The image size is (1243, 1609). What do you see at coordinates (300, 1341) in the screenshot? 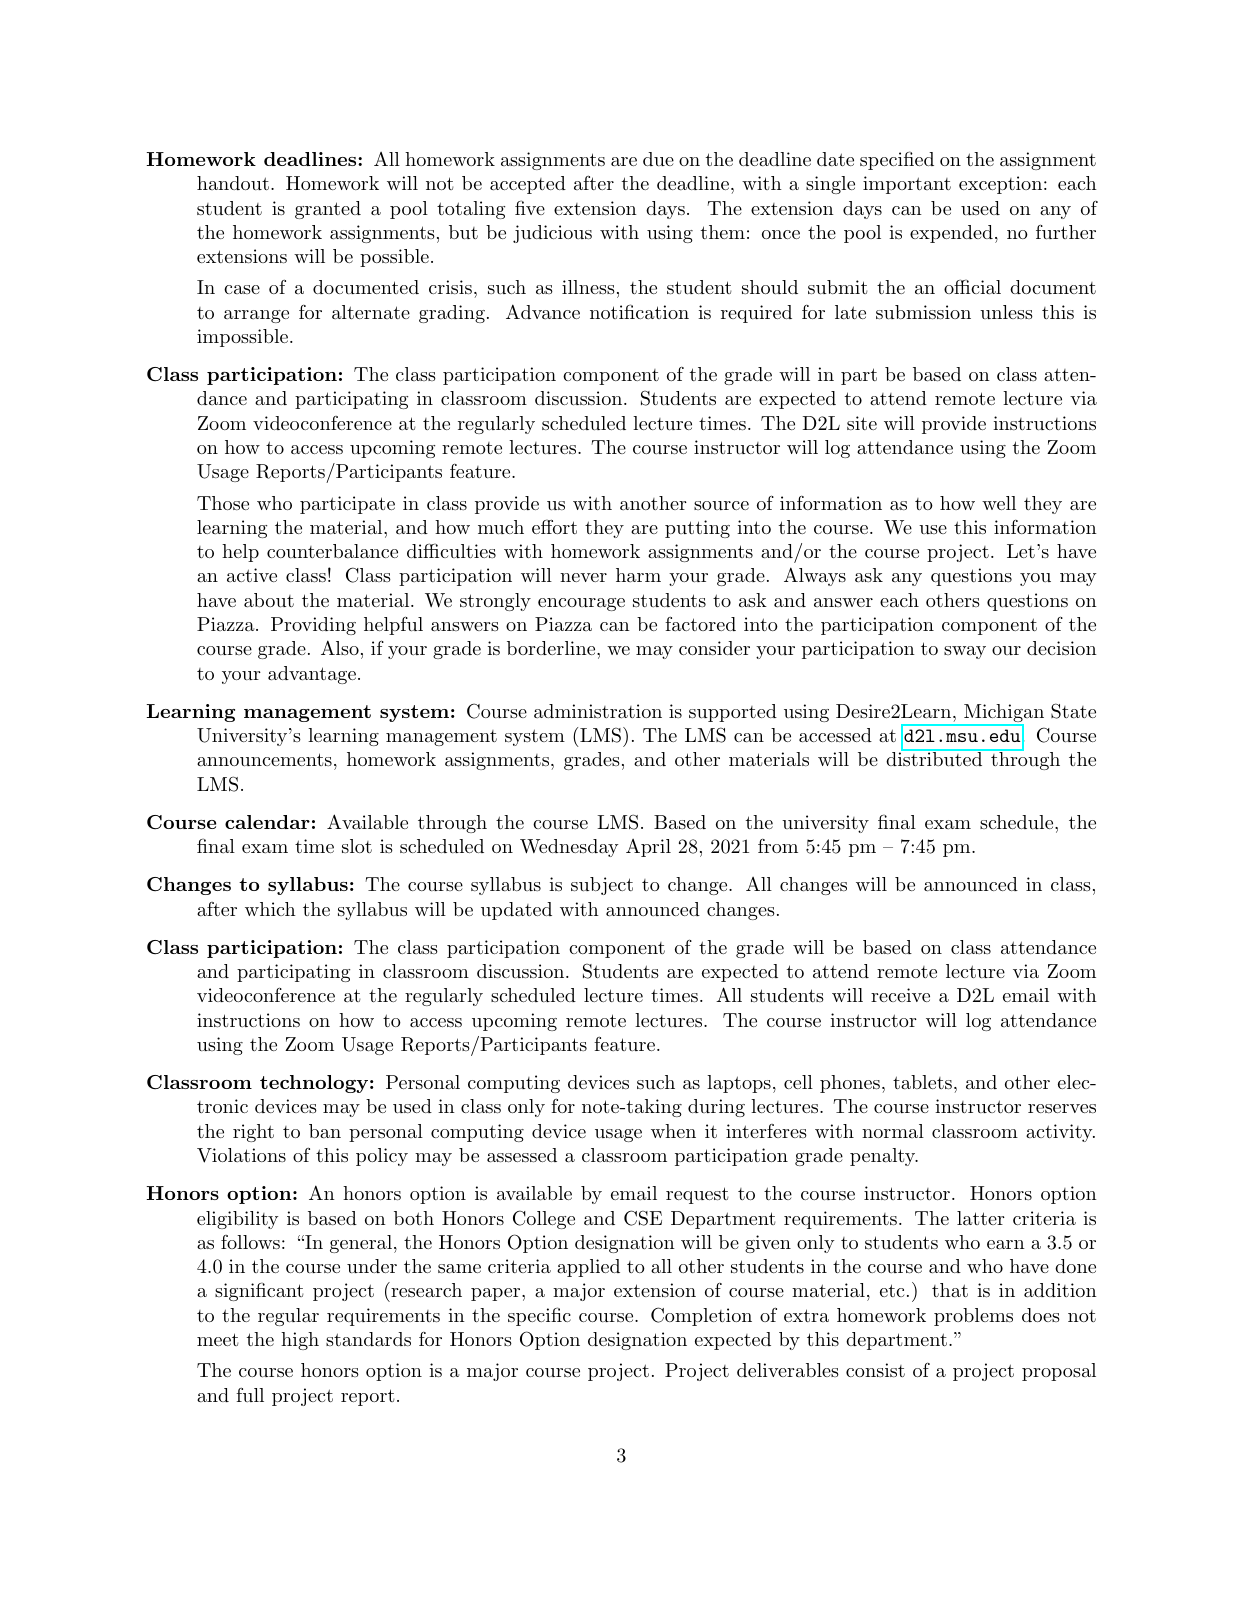
I see `high` at bounding box center [300, 1341].
